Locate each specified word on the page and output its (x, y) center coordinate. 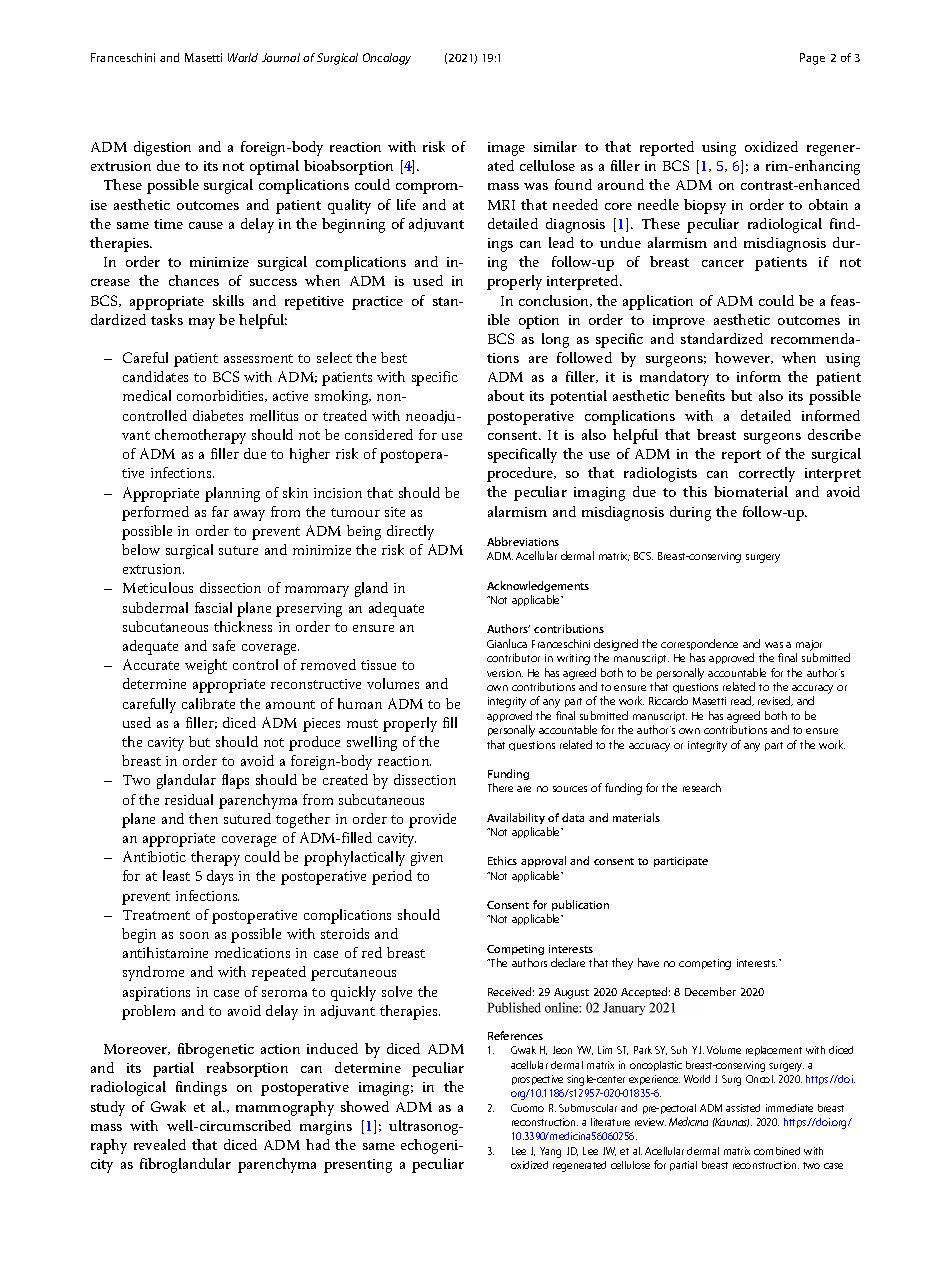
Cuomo (527, 1108)
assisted (743, 1108)
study (108, 1108)
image (506, 149)
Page (812, 59)
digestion (162, 148)
